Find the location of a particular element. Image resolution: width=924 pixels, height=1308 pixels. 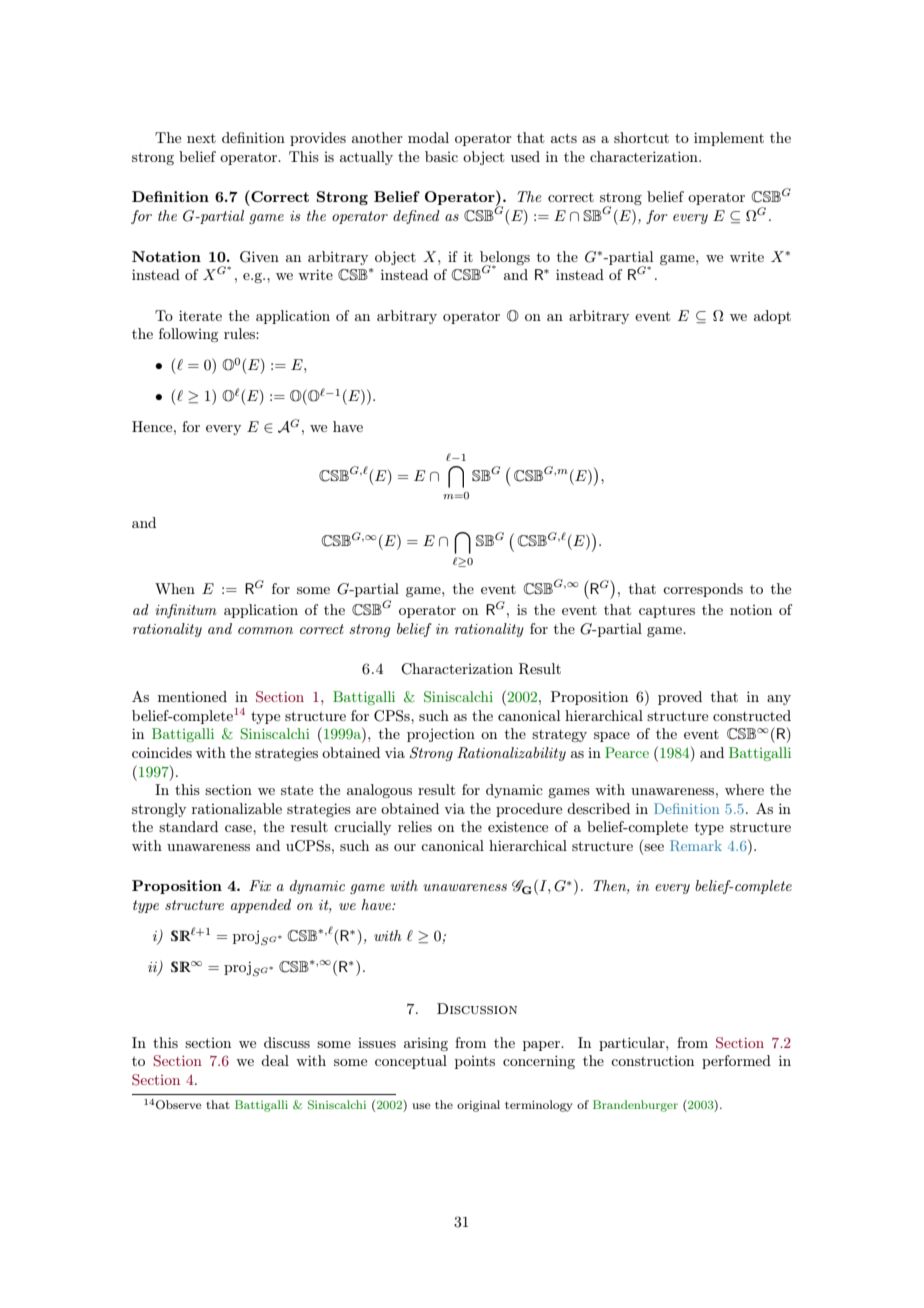

belongs is located at coordinates (505, 259).
